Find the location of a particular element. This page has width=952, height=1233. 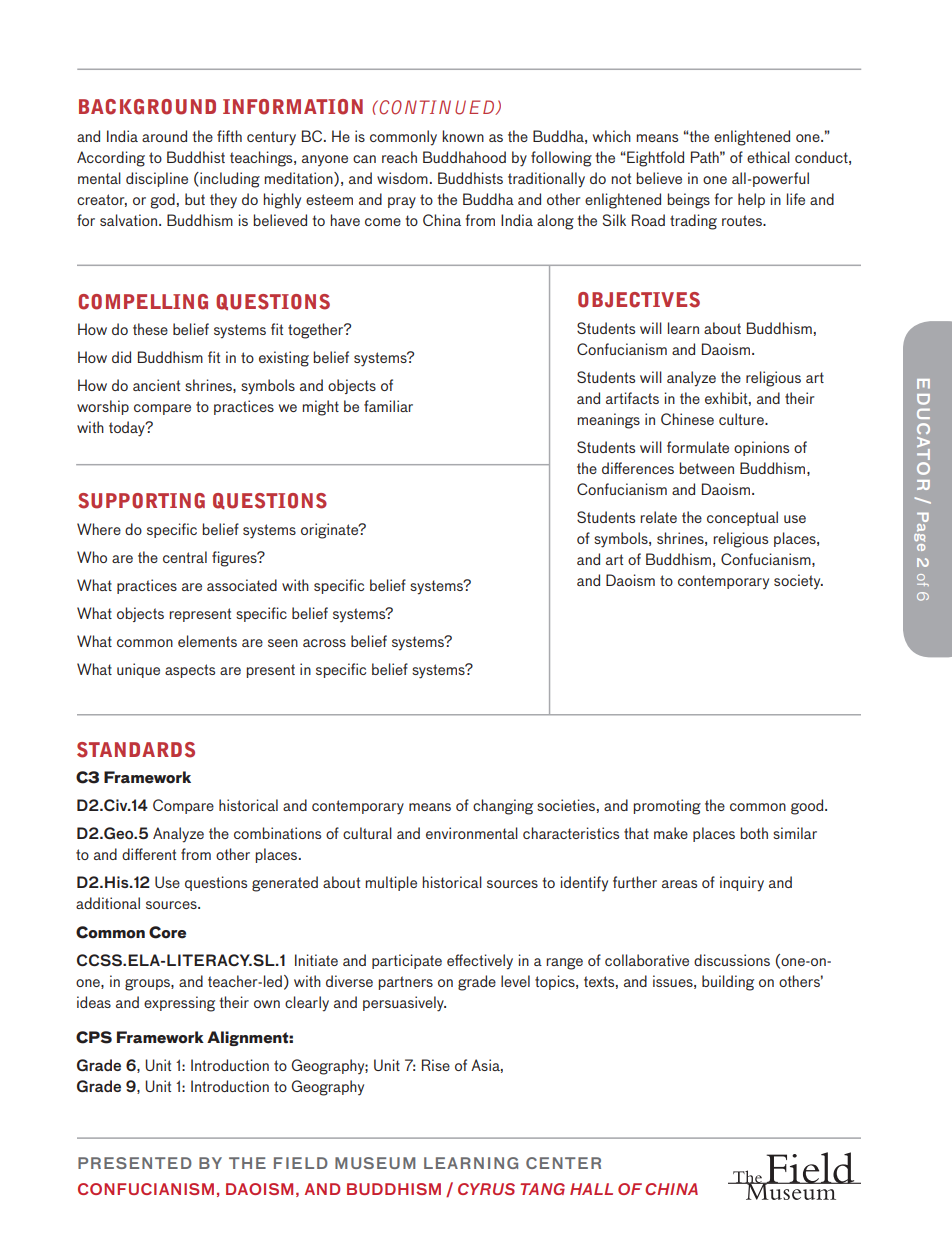

elements is located at coordinates (207, 641).
